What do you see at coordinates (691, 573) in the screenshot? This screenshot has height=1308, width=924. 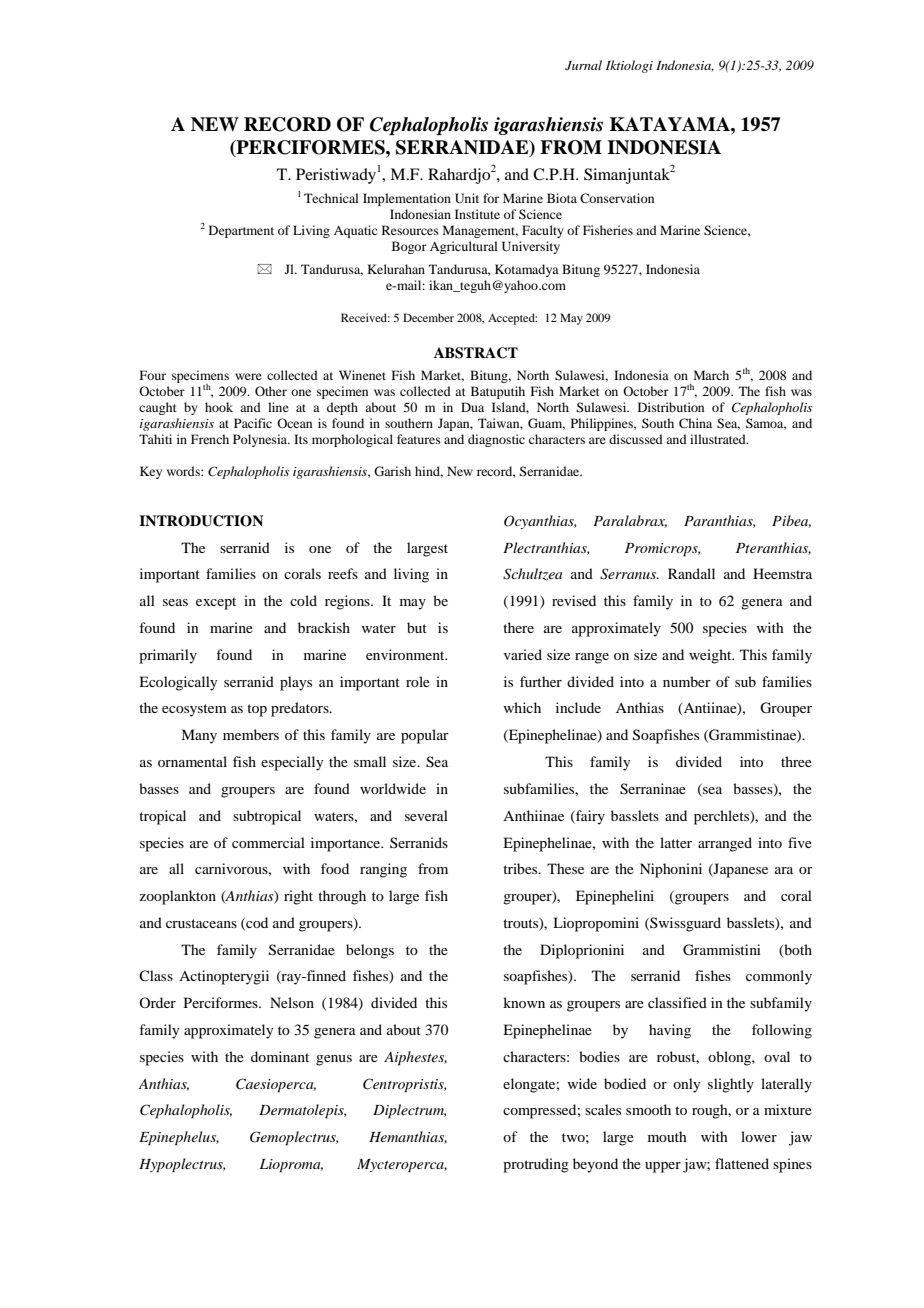 I see `Randall` at bounding box center [691, 573].
